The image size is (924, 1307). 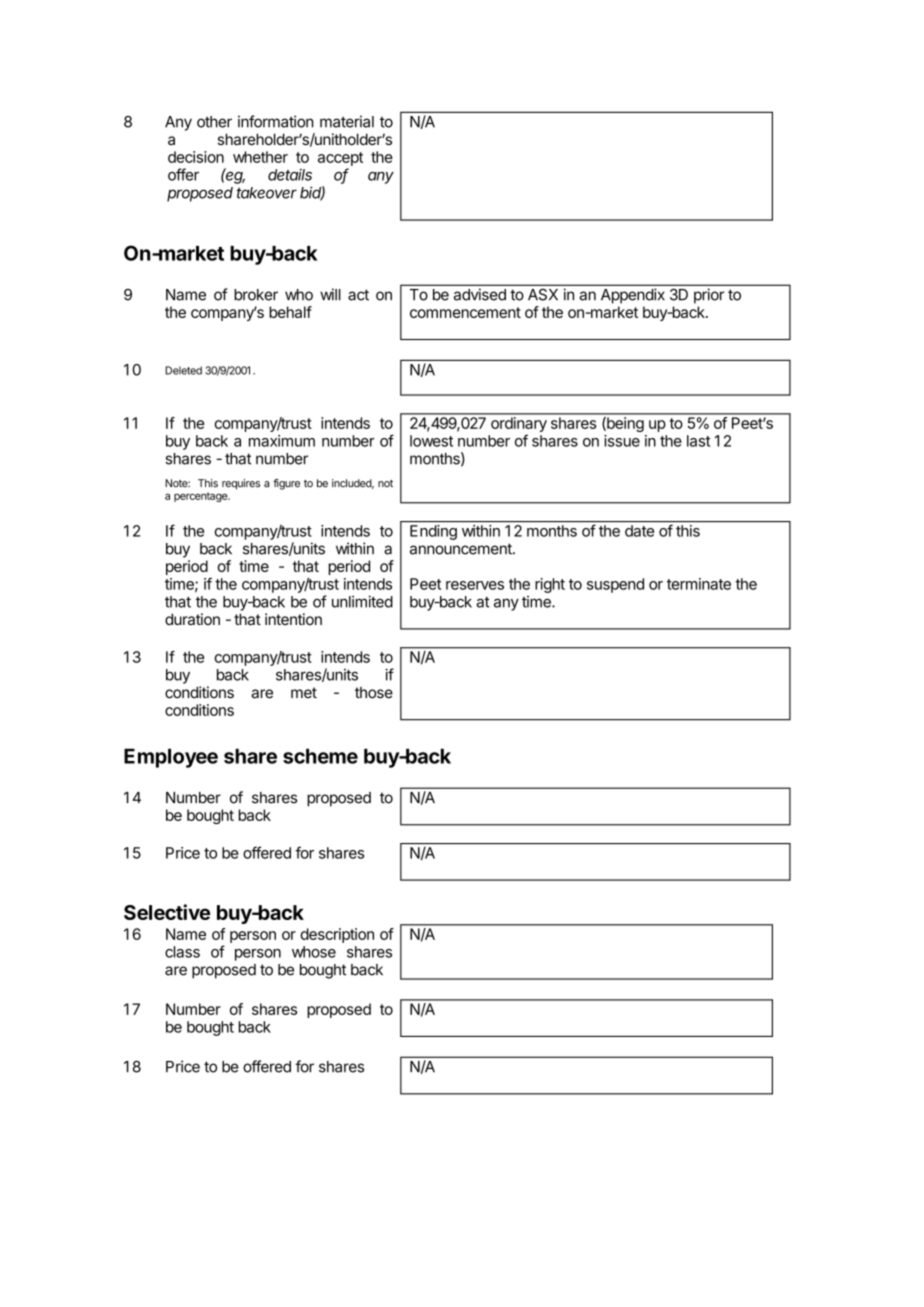 What do you see at coordinates (183, 370) in the page?
I see `Deleted` at bounding box center [183, 370].
